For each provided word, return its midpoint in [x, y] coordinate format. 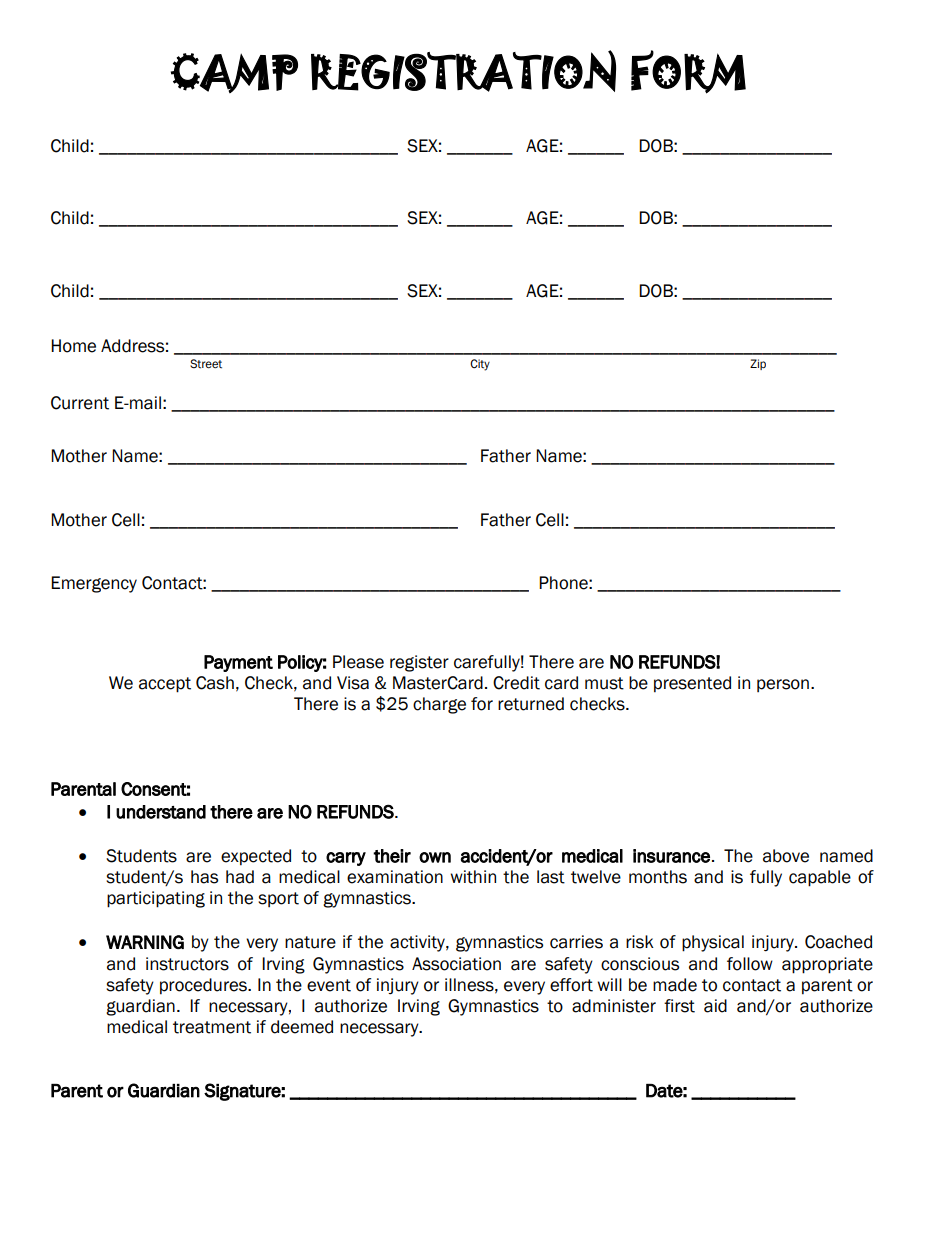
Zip [758, 364]
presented [692, 684]
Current [80, 403]
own [435, 857]
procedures [204, 986]
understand [161, 812]
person [783, 685]
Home [73, 346]
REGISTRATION [463, 71]
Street [206, 364]
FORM [688, 72]
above [786, 856]
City [480, 365]
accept [165, 685]
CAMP [234, 73]
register [419, 663]
